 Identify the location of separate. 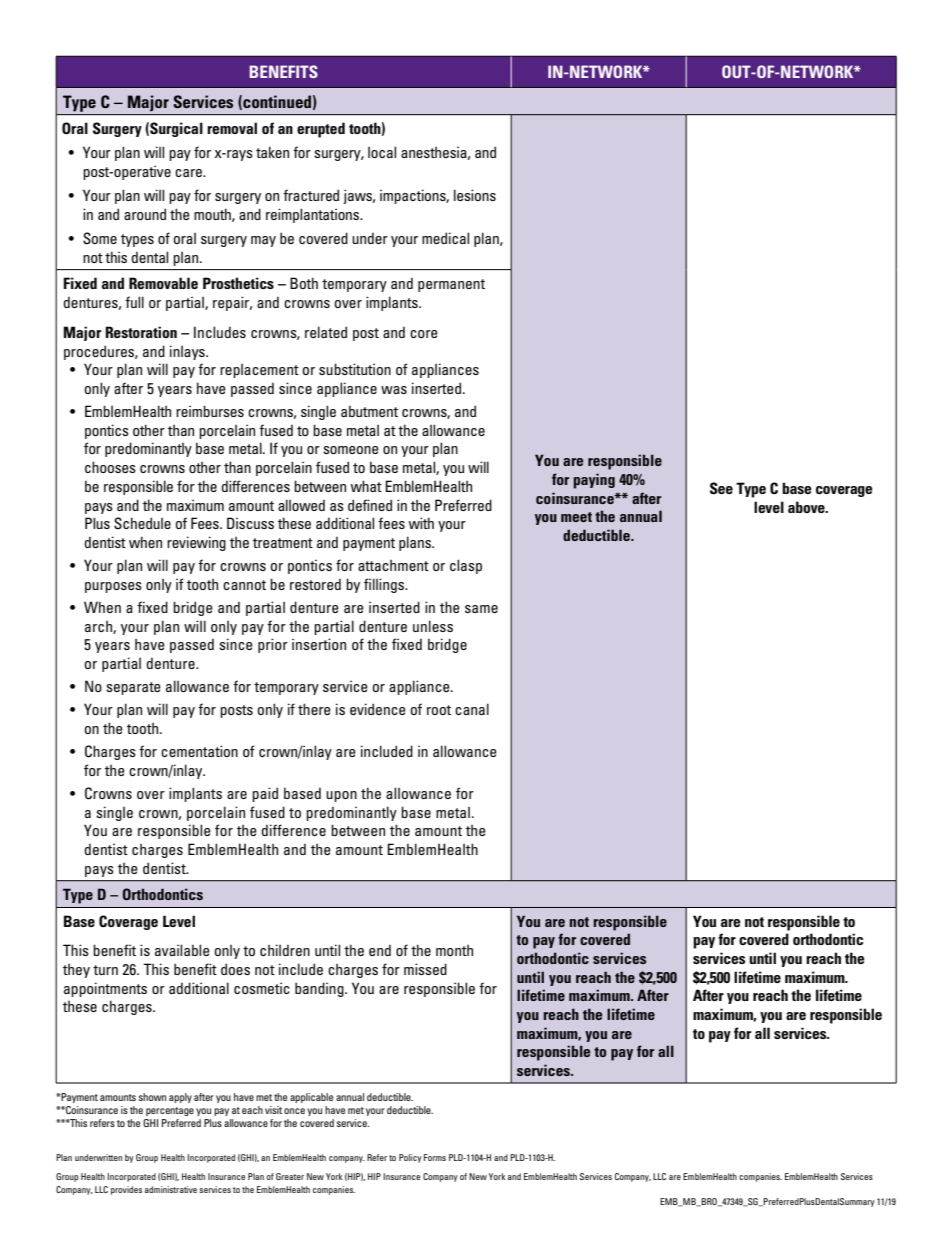
(133, 688).
